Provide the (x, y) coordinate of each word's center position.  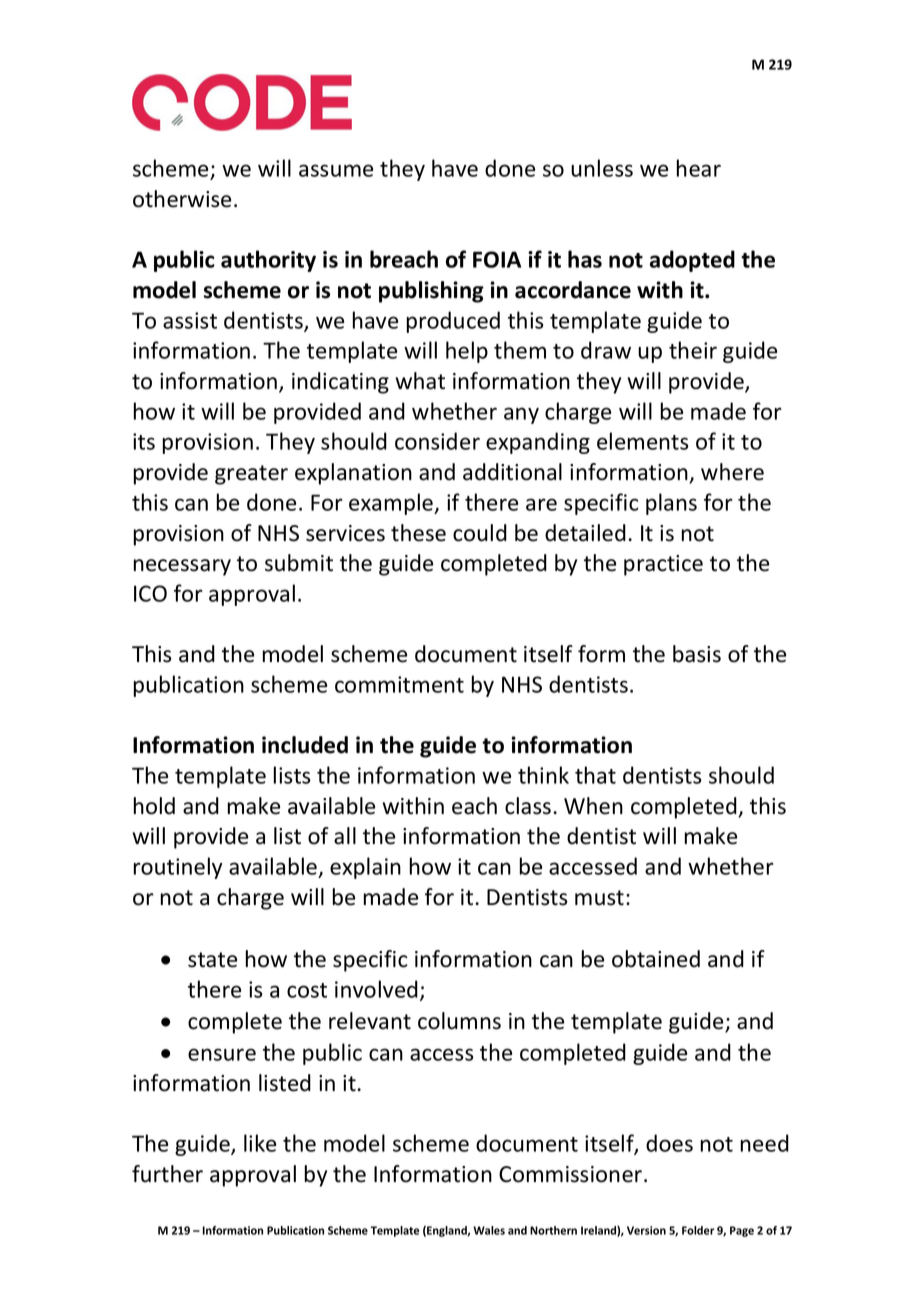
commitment (399, 684)
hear (699, 168)
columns (459, 1021)
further (167, 1174)
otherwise (182, 199)
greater (251, 475)
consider (437, 441)
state (212, 960)
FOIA (497, 259)
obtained (656, 959)
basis (697, 654)
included (305, 745)
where (732, 472)
